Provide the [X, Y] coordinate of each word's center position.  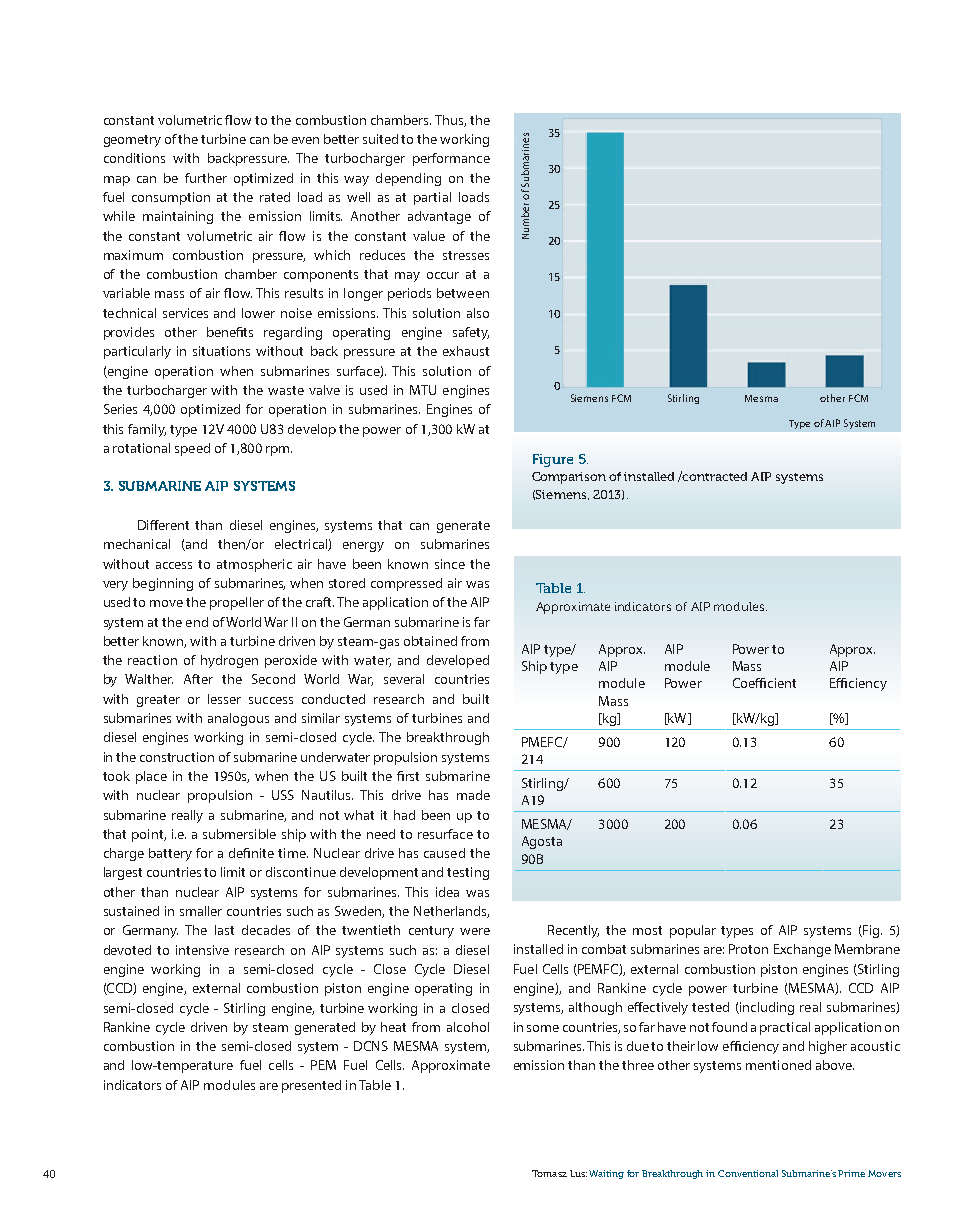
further [206, 178]
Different [163, 525]
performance [451, 159]
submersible [239, 834]
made [473, 795]
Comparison [569, 478]
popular [693, 931]
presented [311, 1086]
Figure [553, 460]
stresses [466, 255]
